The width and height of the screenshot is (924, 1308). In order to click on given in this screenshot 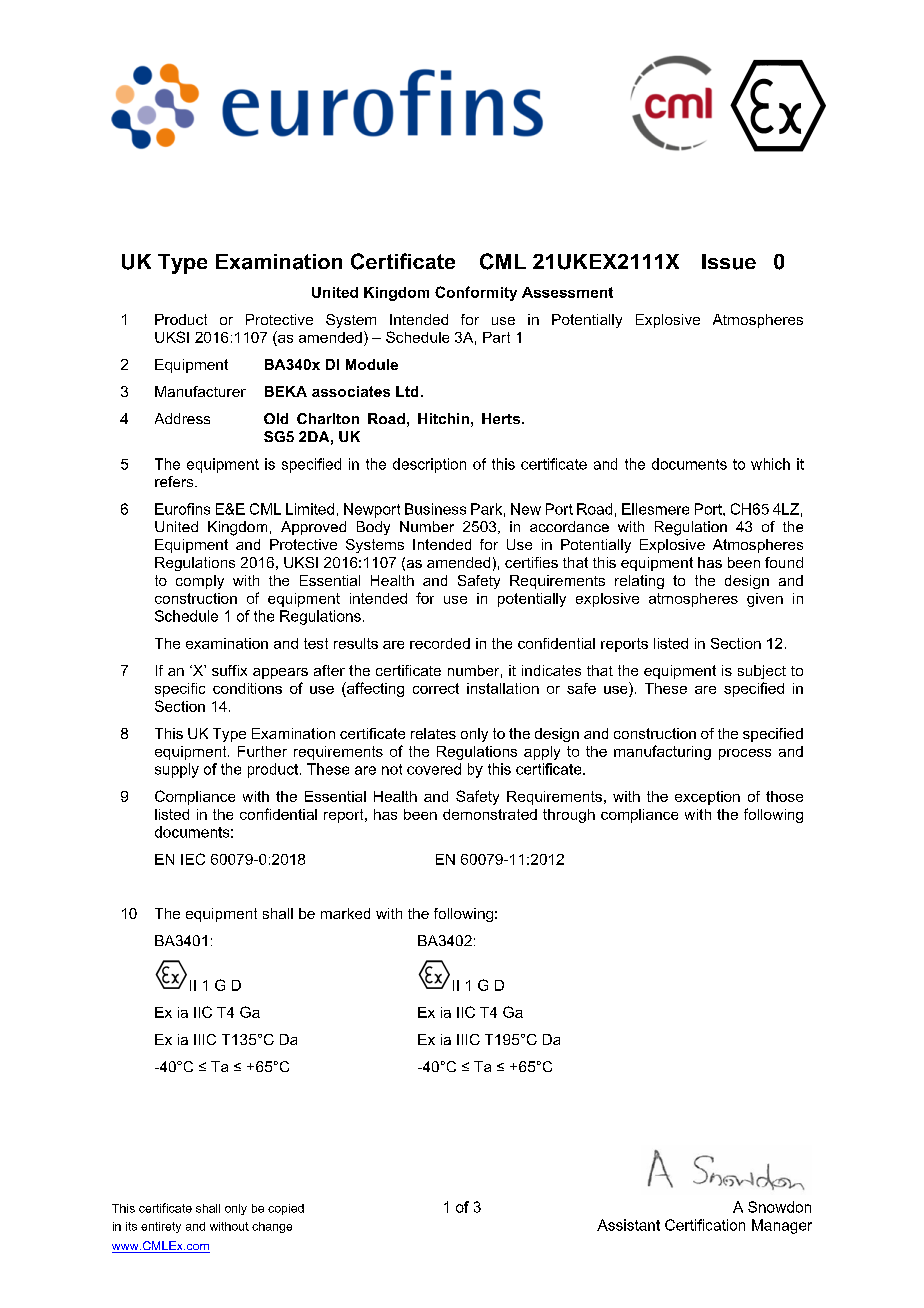, I will do `click(765, 600)`.
